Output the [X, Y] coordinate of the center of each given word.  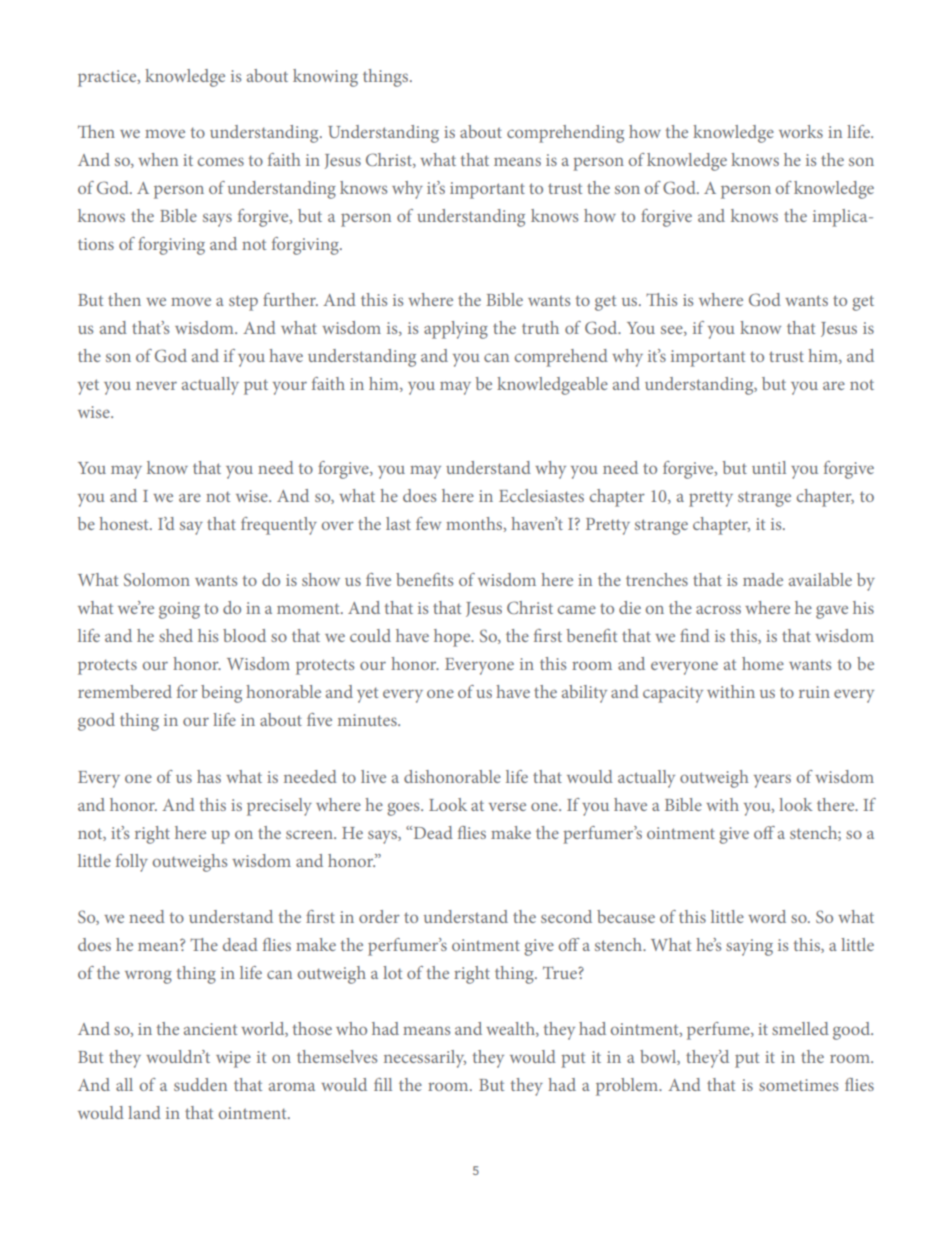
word [767, 916]
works [801, 131]
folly [132, 863]
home [763, 663]
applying [456, 330]
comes [221, 161]
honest [125, 523]
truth [540, 327]
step [243, 303]
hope [453, 638]
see [673, 330]
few [428, 523]
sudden [200, 1084]
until [769, 467]
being [221, 694]
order [379, 916]
